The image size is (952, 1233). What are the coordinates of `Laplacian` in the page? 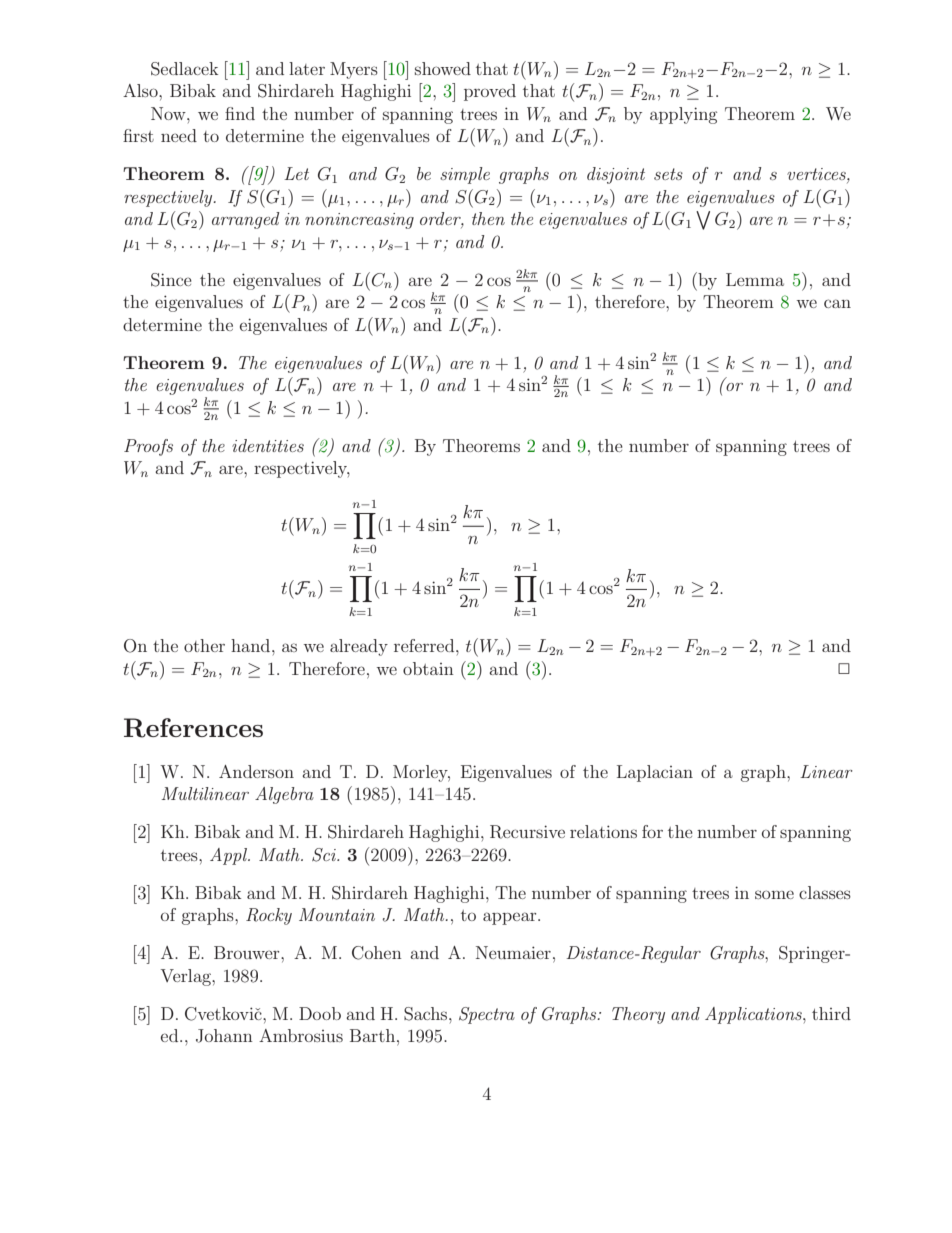 It's located at (655, 773).
